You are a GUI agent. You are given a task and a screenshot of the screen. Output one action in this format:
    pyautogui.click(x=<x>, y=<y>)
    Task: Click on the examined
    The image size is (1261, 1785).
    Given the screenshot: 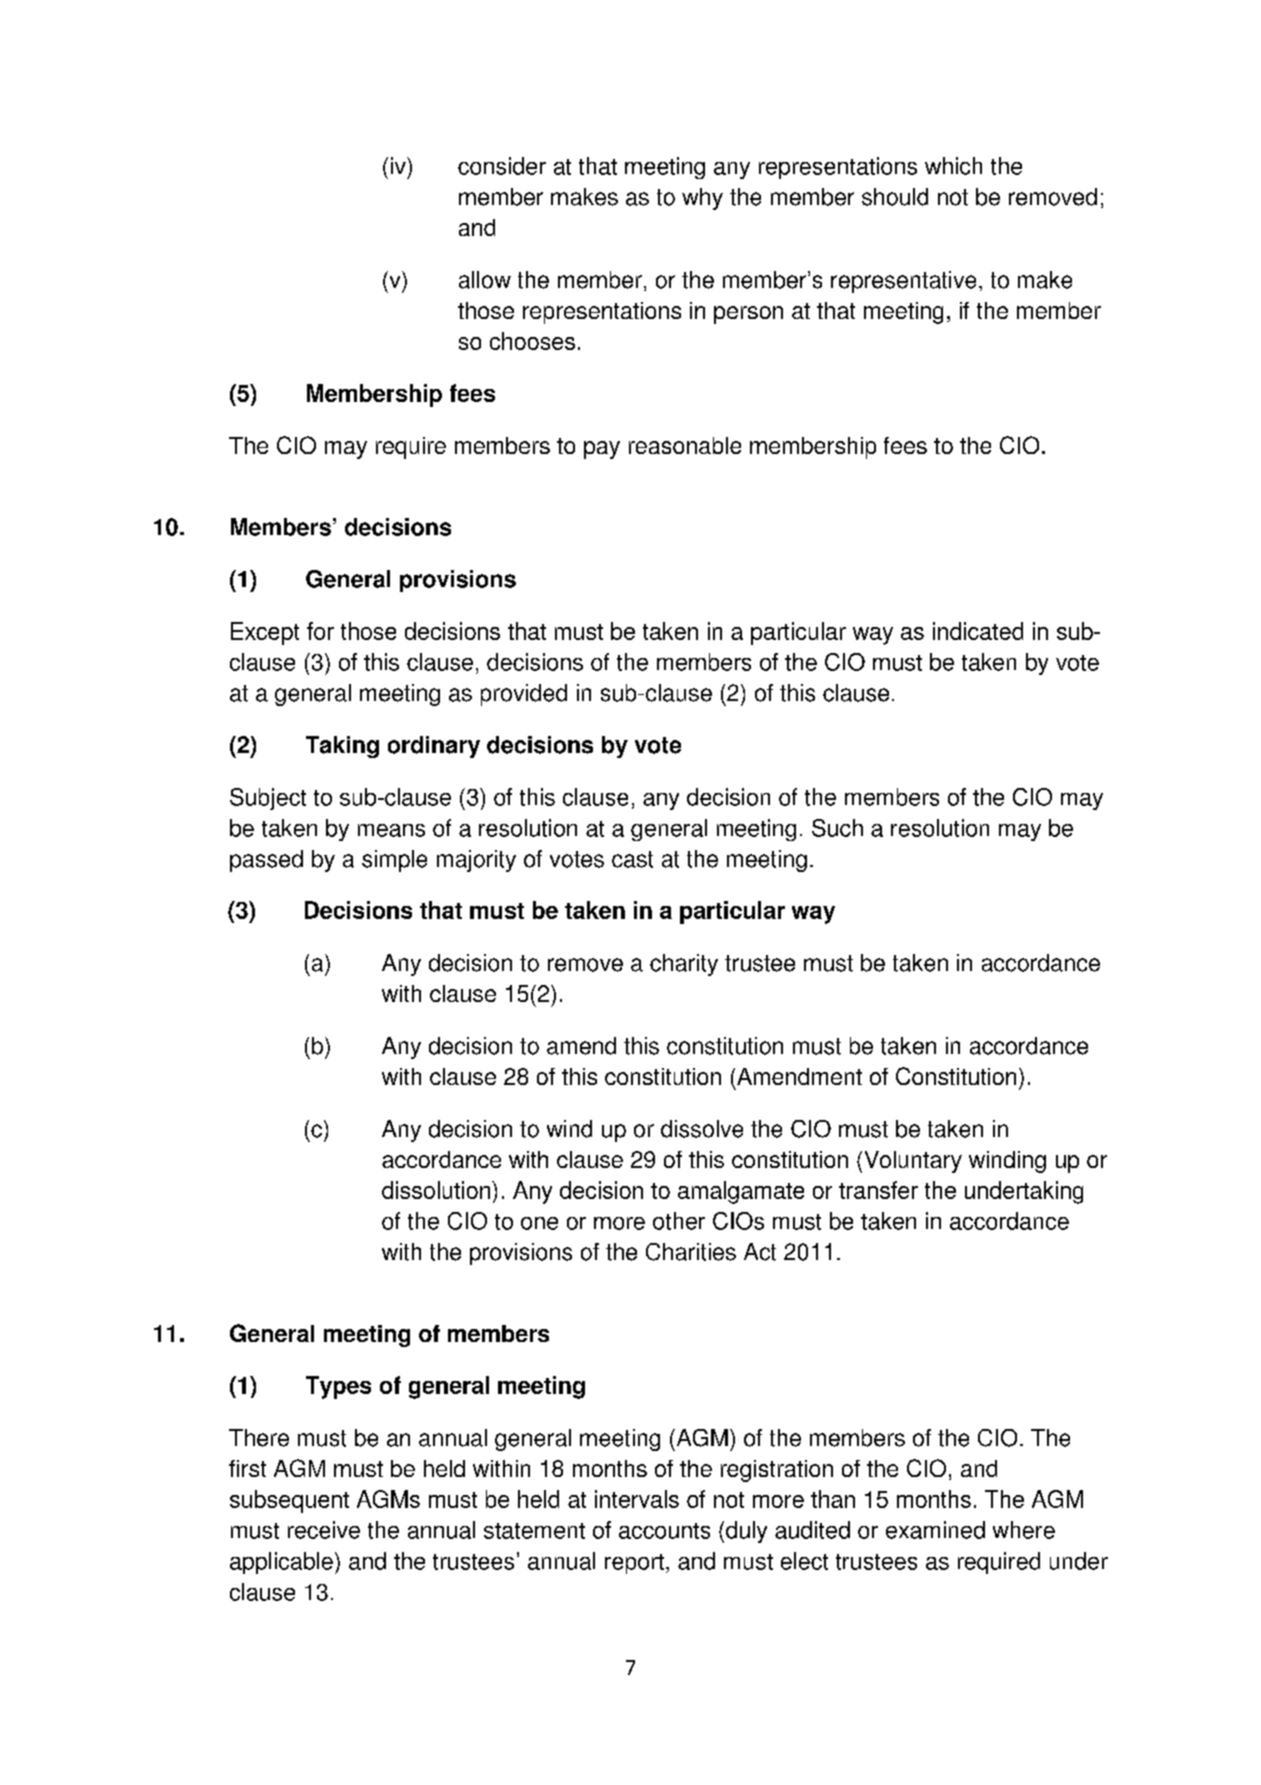 What is the action you would take?
    pyautogui.click(x=935, y=1530)
